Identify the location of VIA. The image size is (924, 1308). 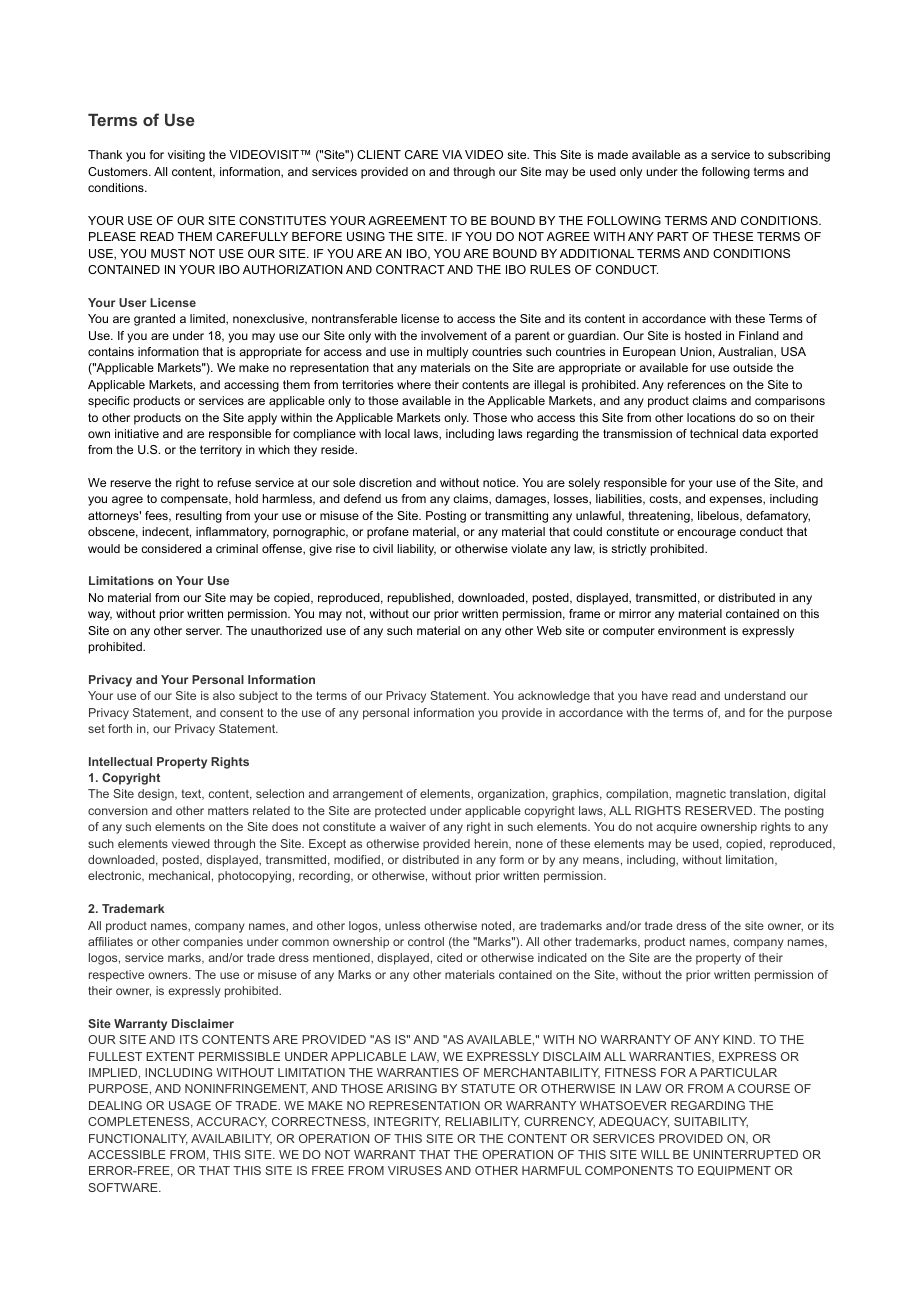
(452, 154).
